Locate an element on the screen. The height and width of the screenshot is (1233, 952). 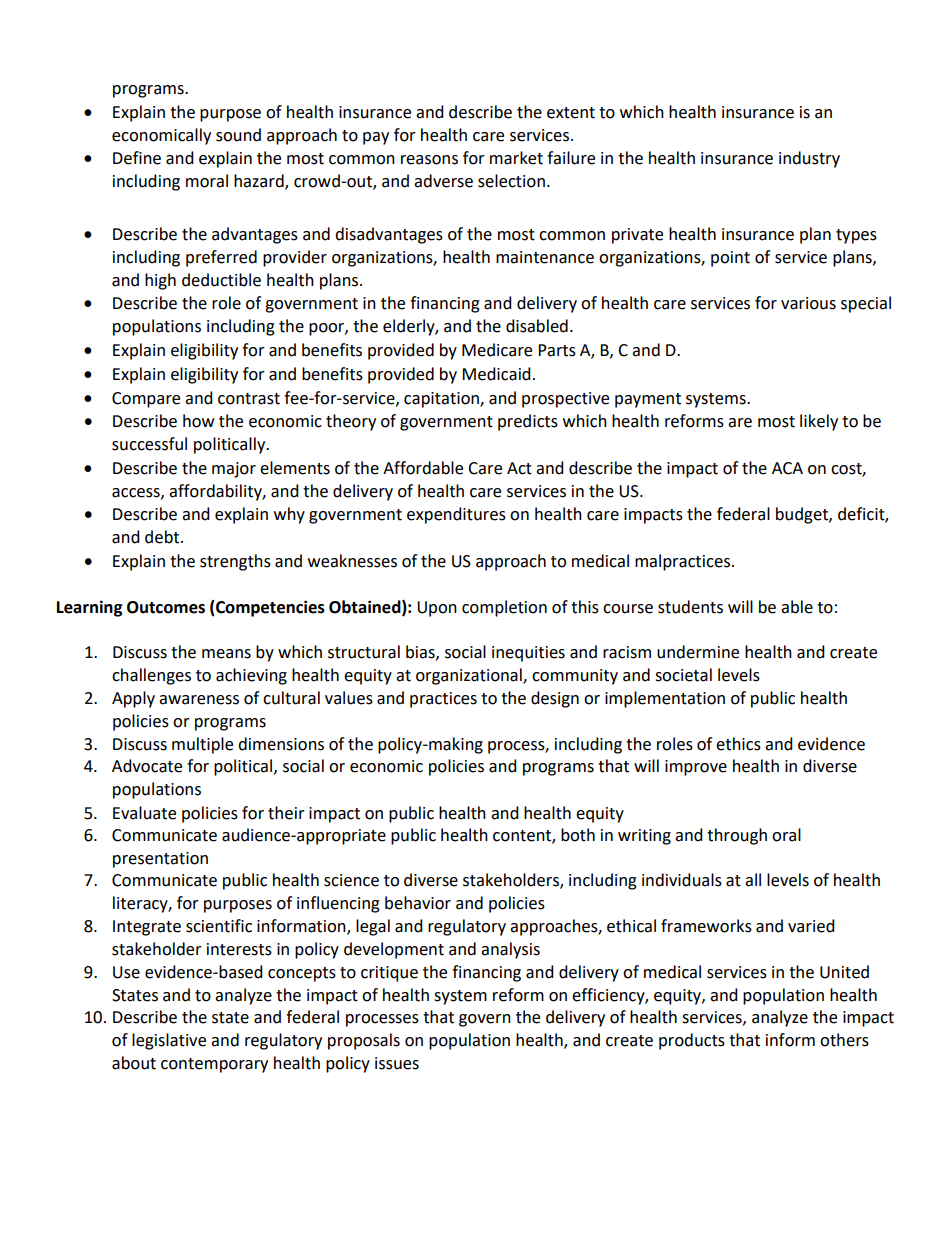
industry is located at coordinates (809, 159).
